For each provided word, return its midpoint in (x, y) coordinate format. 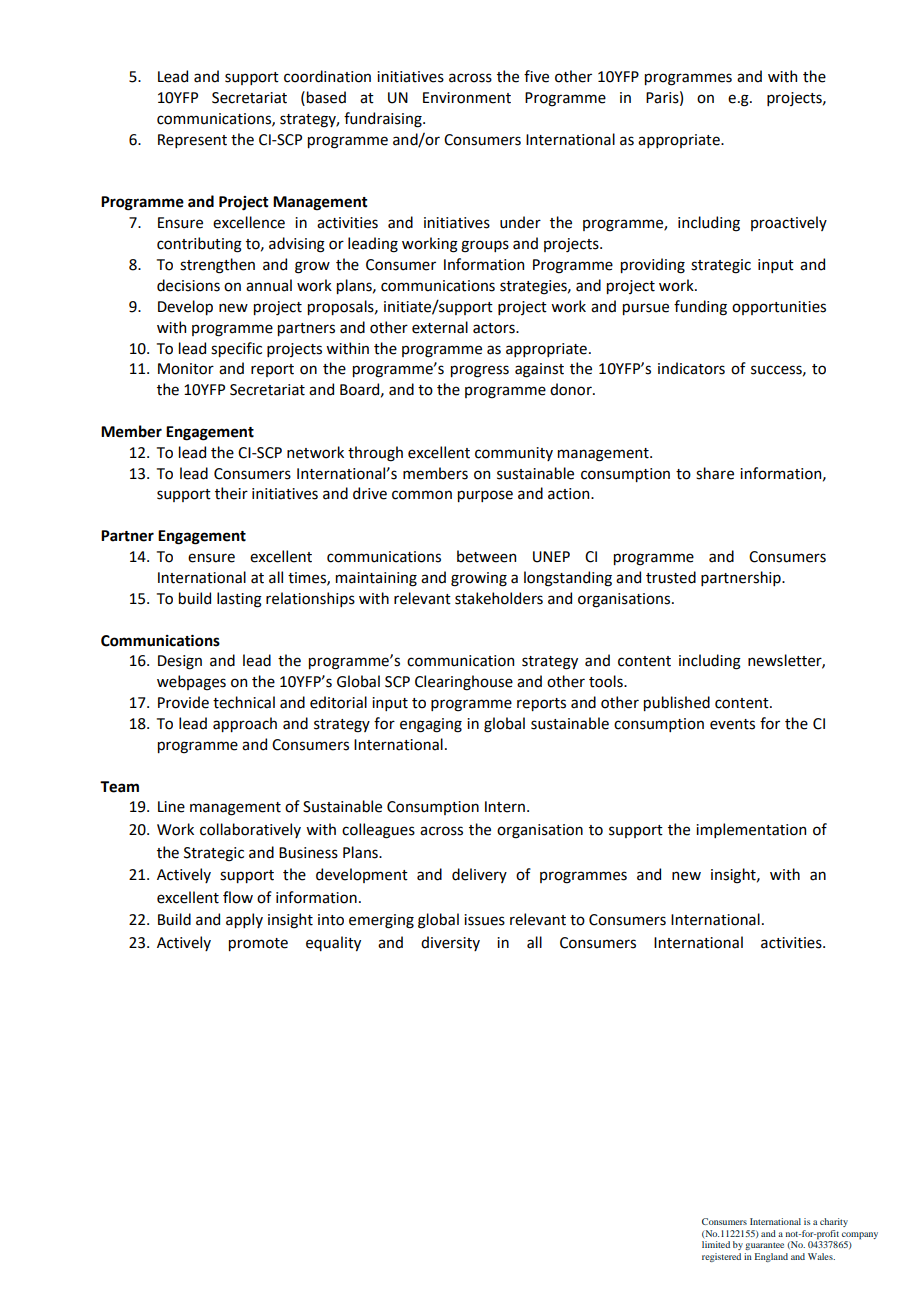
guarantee (764, 1246)
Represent (192, 141)
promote (258, 944)
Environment (467, 98)
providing (653, 266)
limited (716, 1244)
